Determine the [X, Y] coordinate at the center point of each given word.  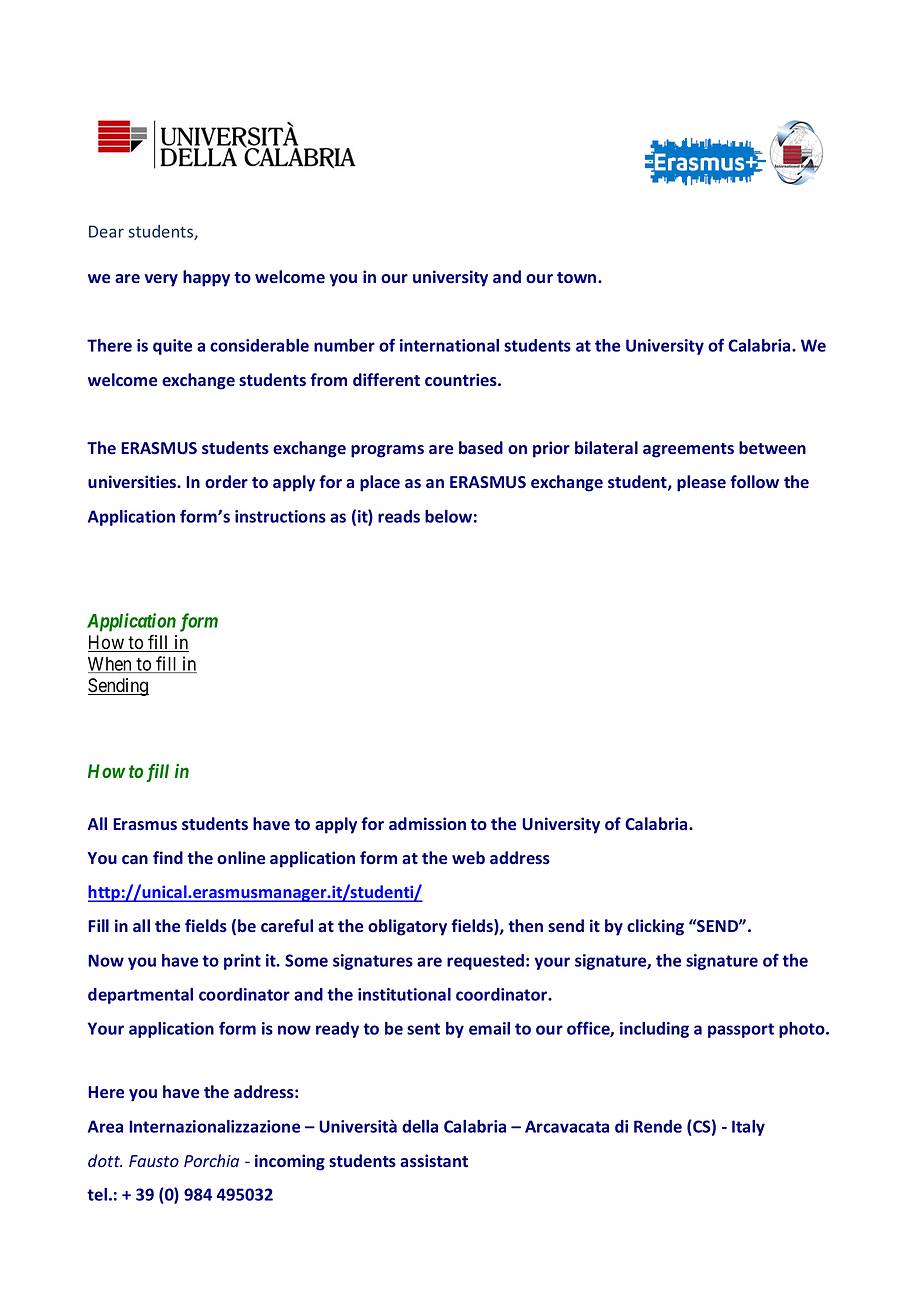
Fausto [154, 1161]
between [772, 447]
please [701, 483]
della [420, 1126]
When [111, 665]
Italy [748, 1128]
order [226, 481]
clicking [655, 927]
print [242, 962]
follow [754, 481]
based [481, 447]
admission [427, 823]
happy [206, 278]
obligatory [407, 927]
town [578, 277]
